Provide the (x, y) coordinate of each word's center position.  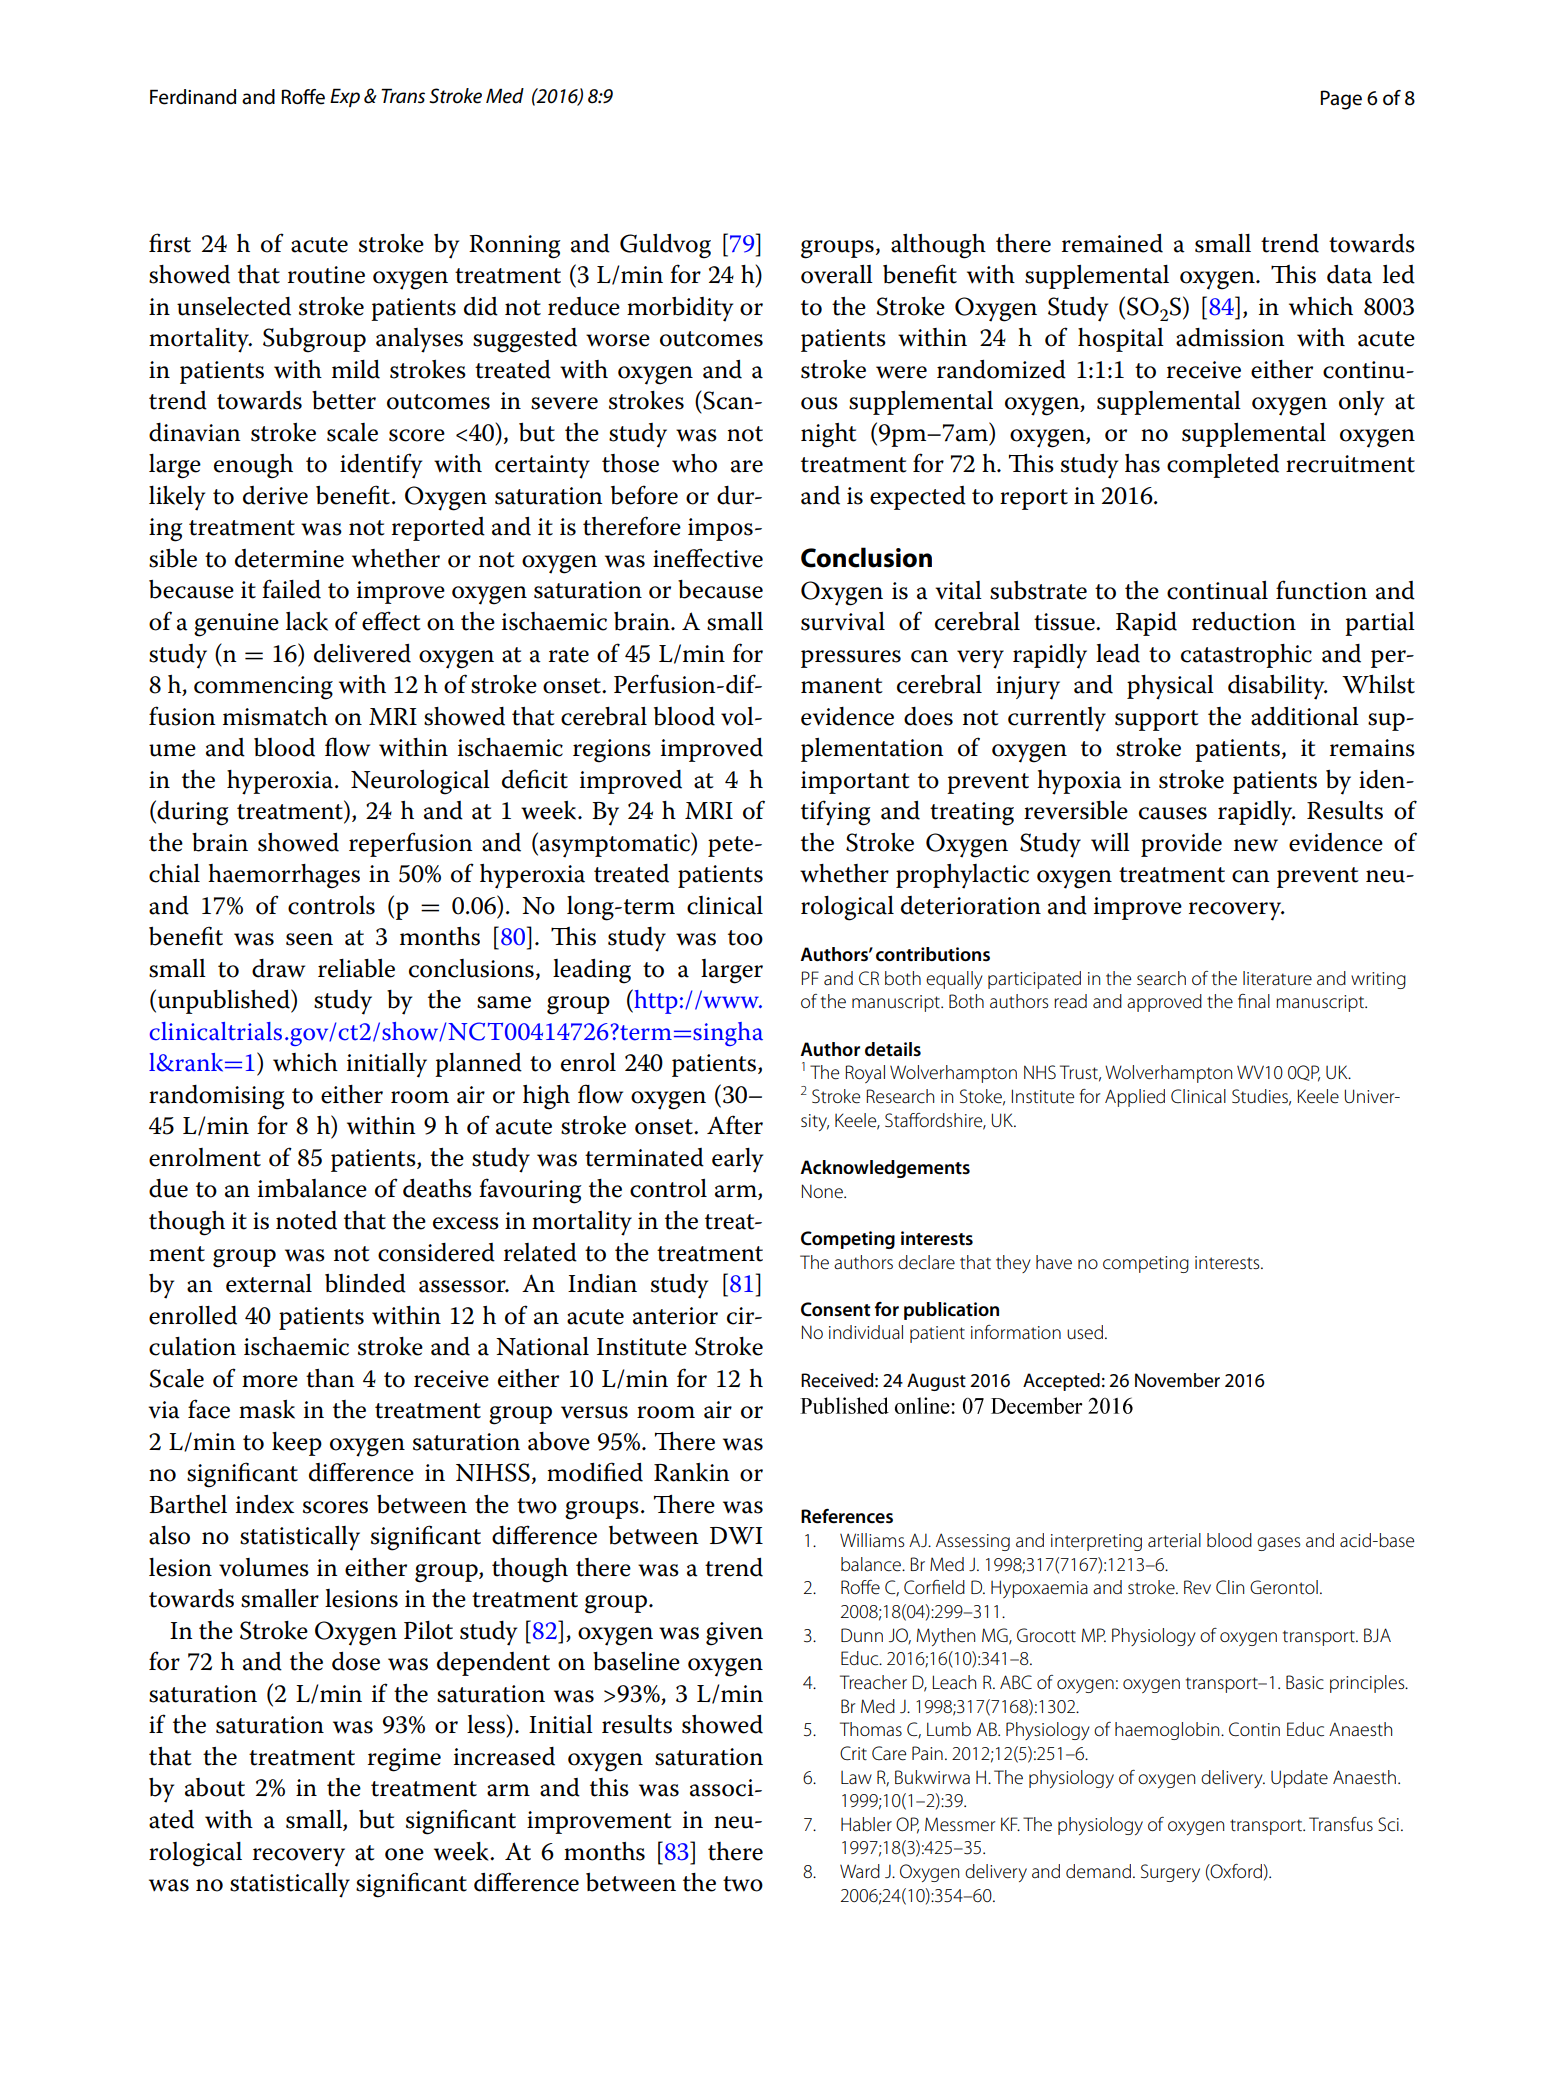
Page (1341, 100)
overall (837, 274)
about (215, 1787)
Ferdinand (193, 97)
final (1254, 1001)
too (745, 938)
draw (278, 968)
